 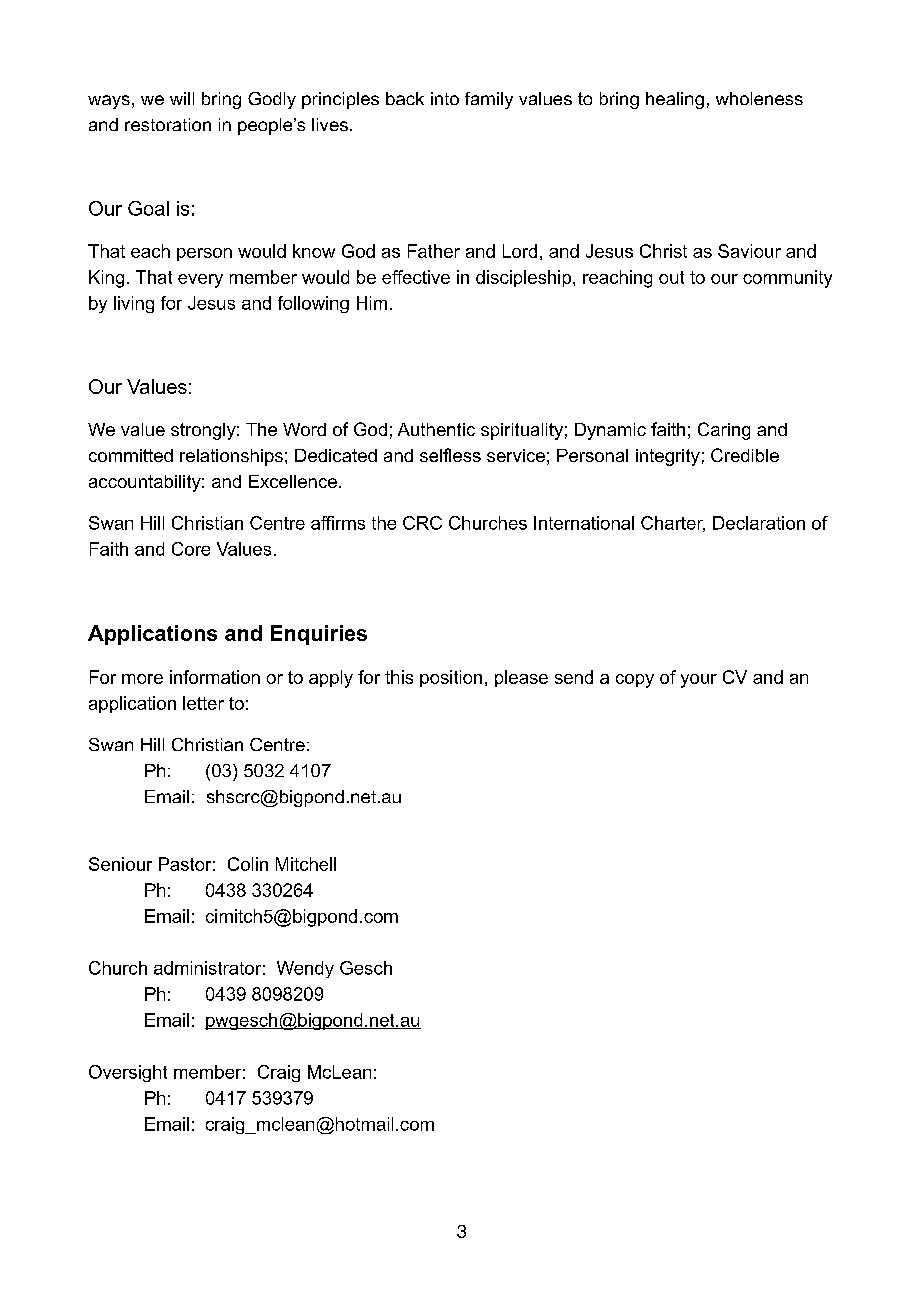 I want to click on Caring, so click(x=724, y=431).
